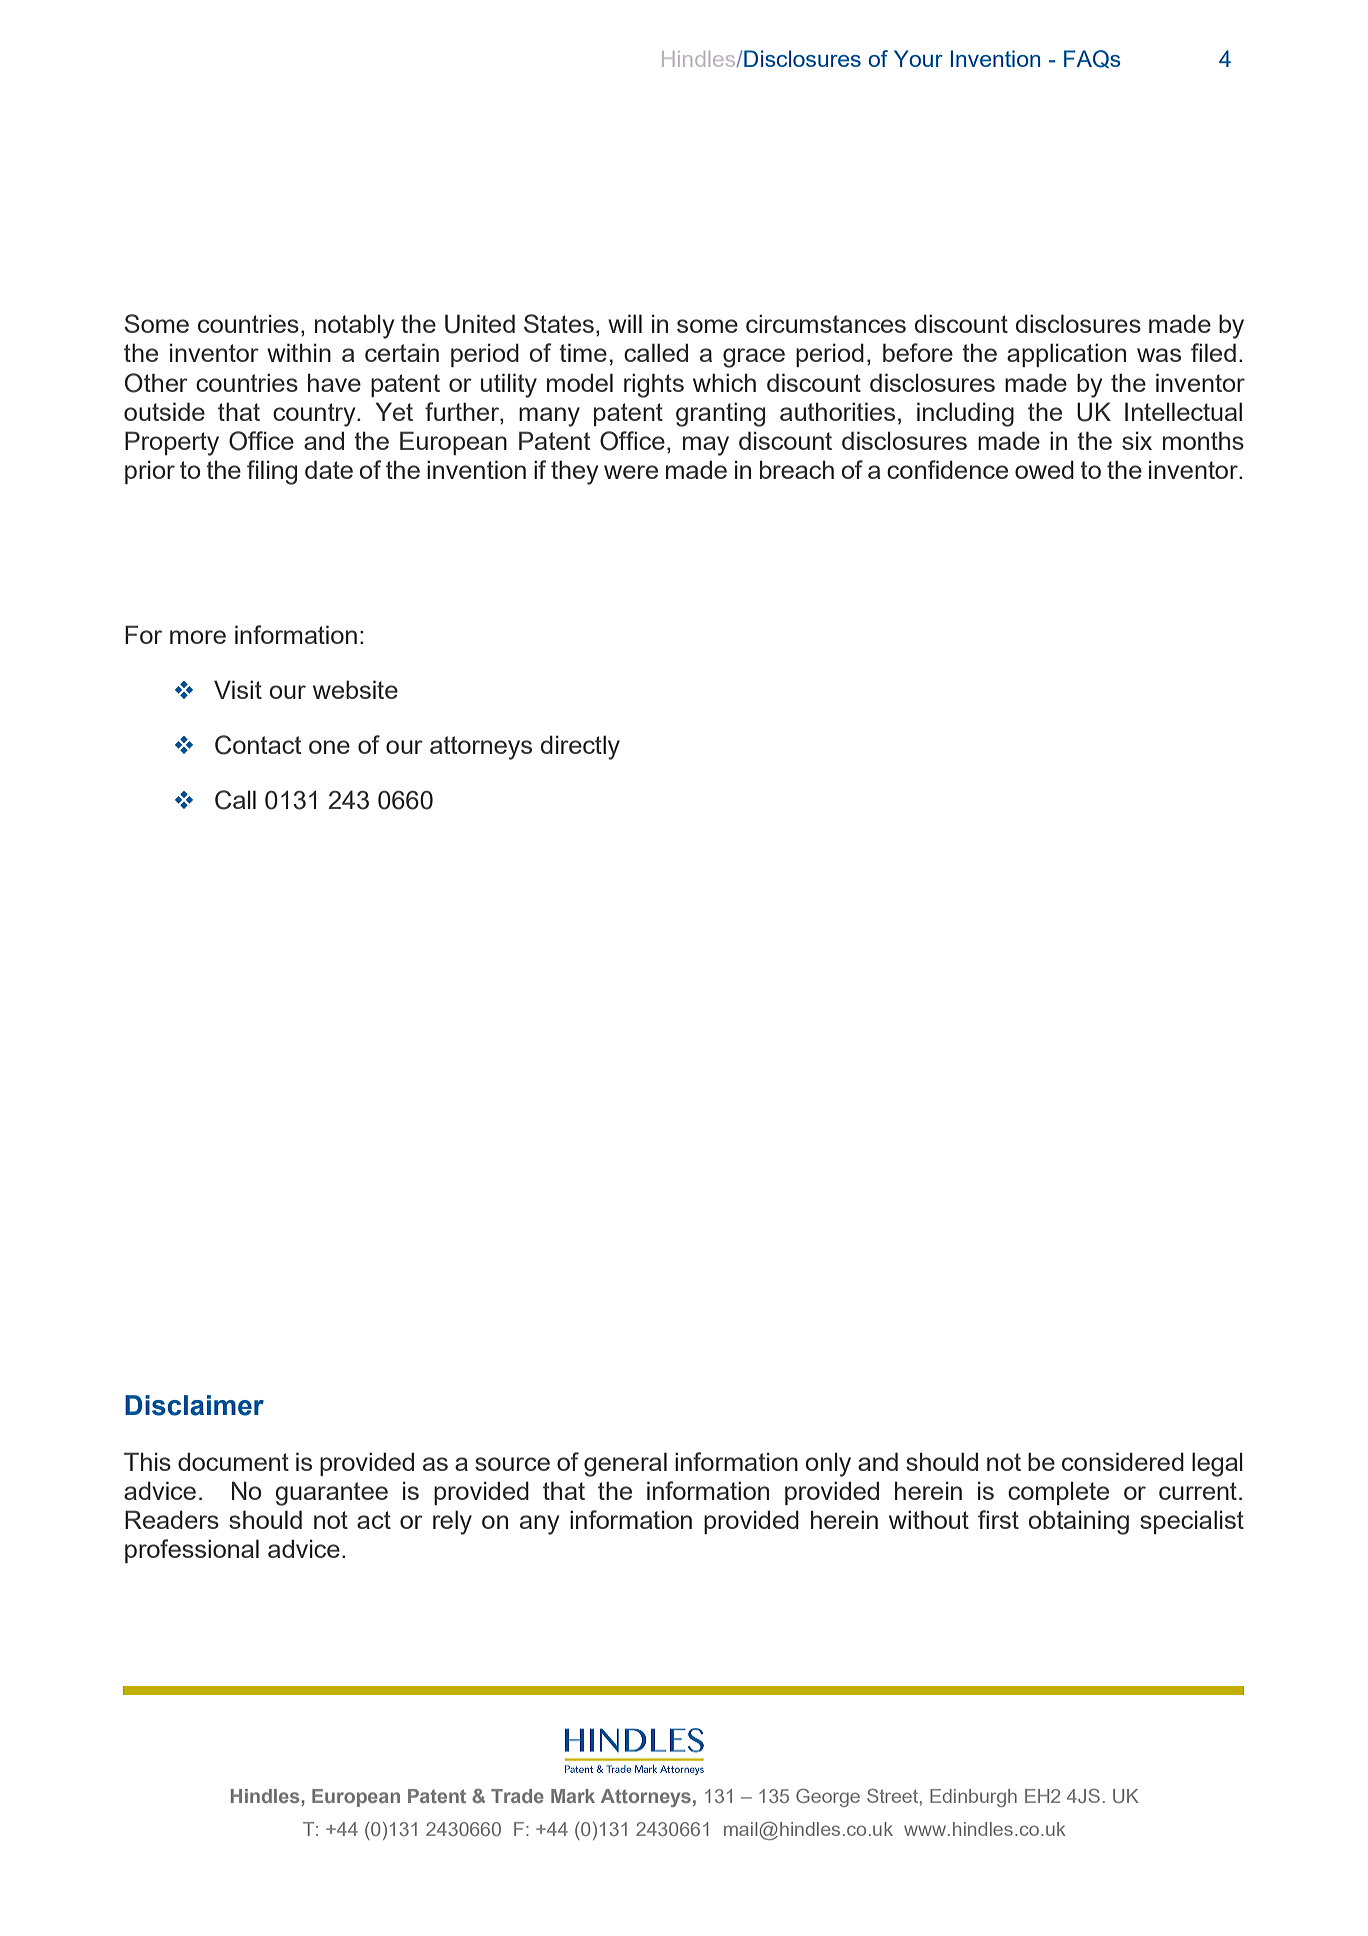  I want to click on owed, so click(1044, 469).
